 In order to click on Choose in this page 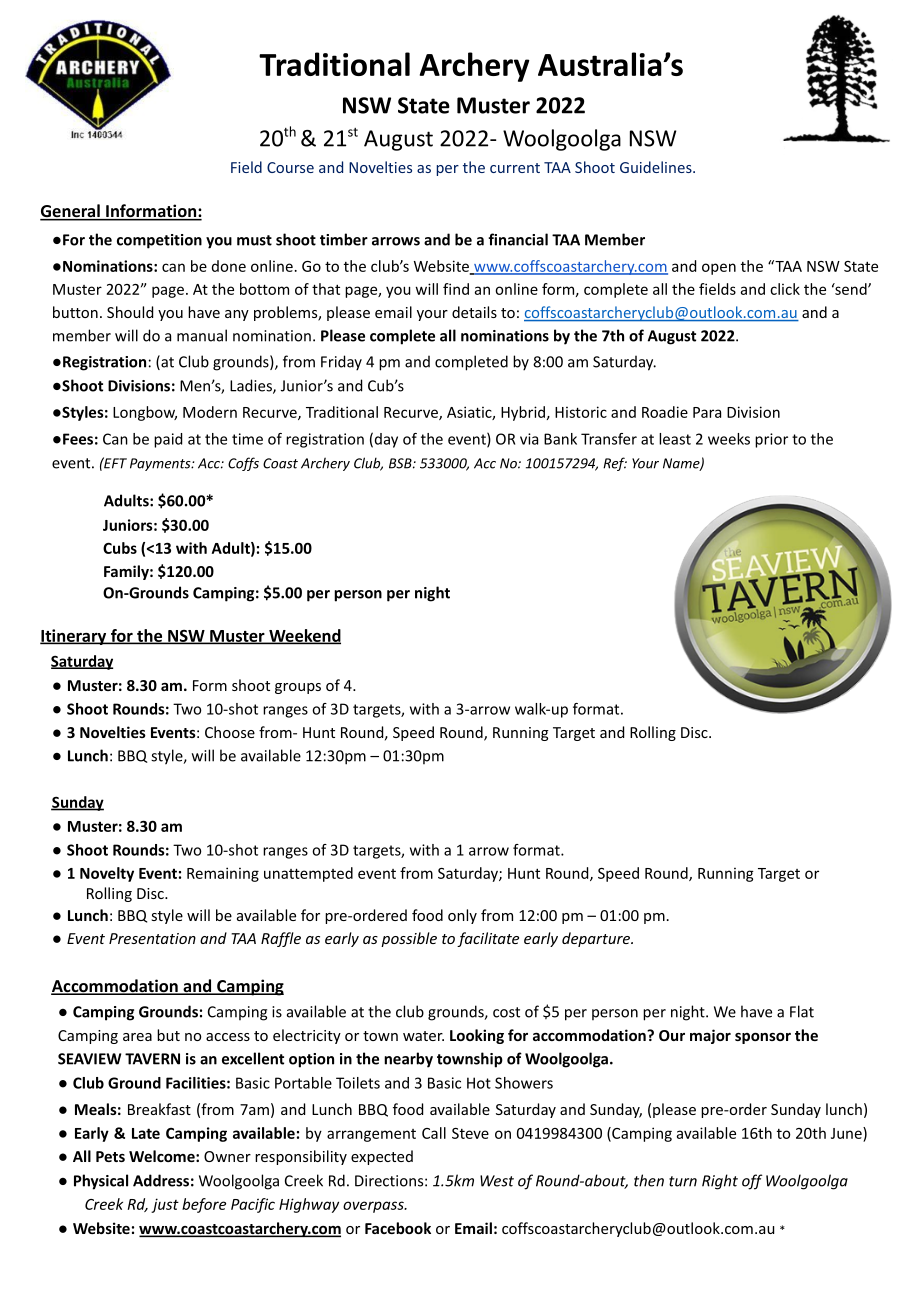, I will do `click(230, 732)`.
